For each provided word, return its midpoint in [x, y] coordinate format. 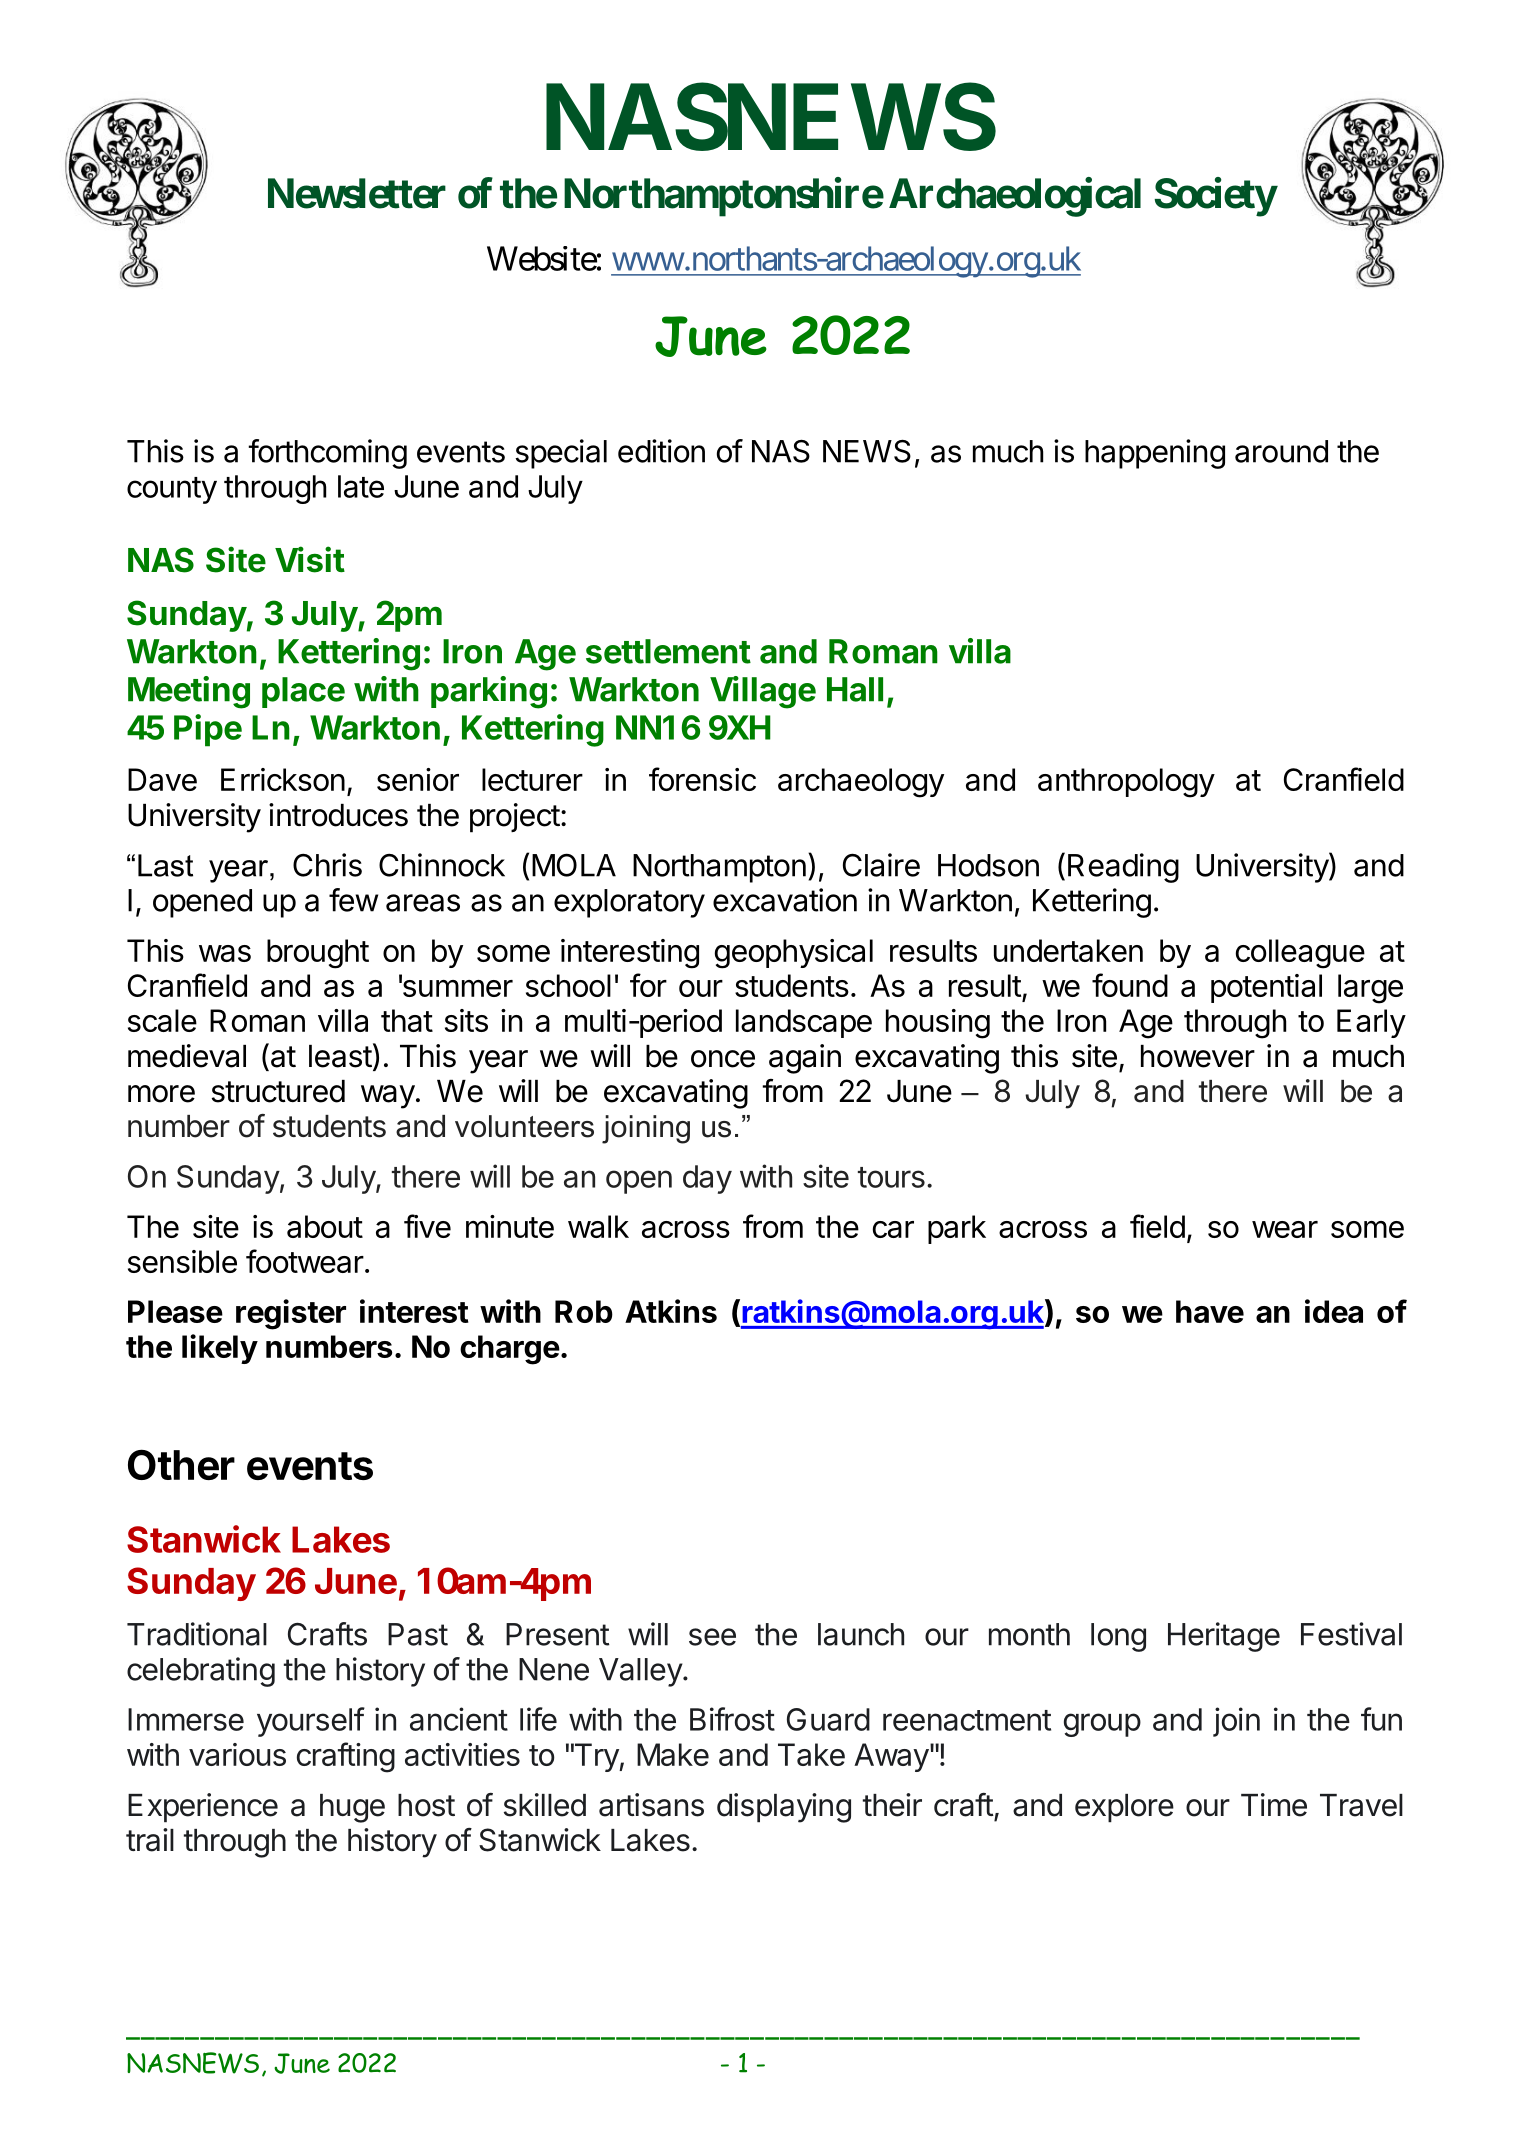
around [1281, 451]
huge [352, 1808]
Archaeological [1015, 197]
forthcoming [327, 454]
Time [1274, 1805]
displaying [784, 1808]
